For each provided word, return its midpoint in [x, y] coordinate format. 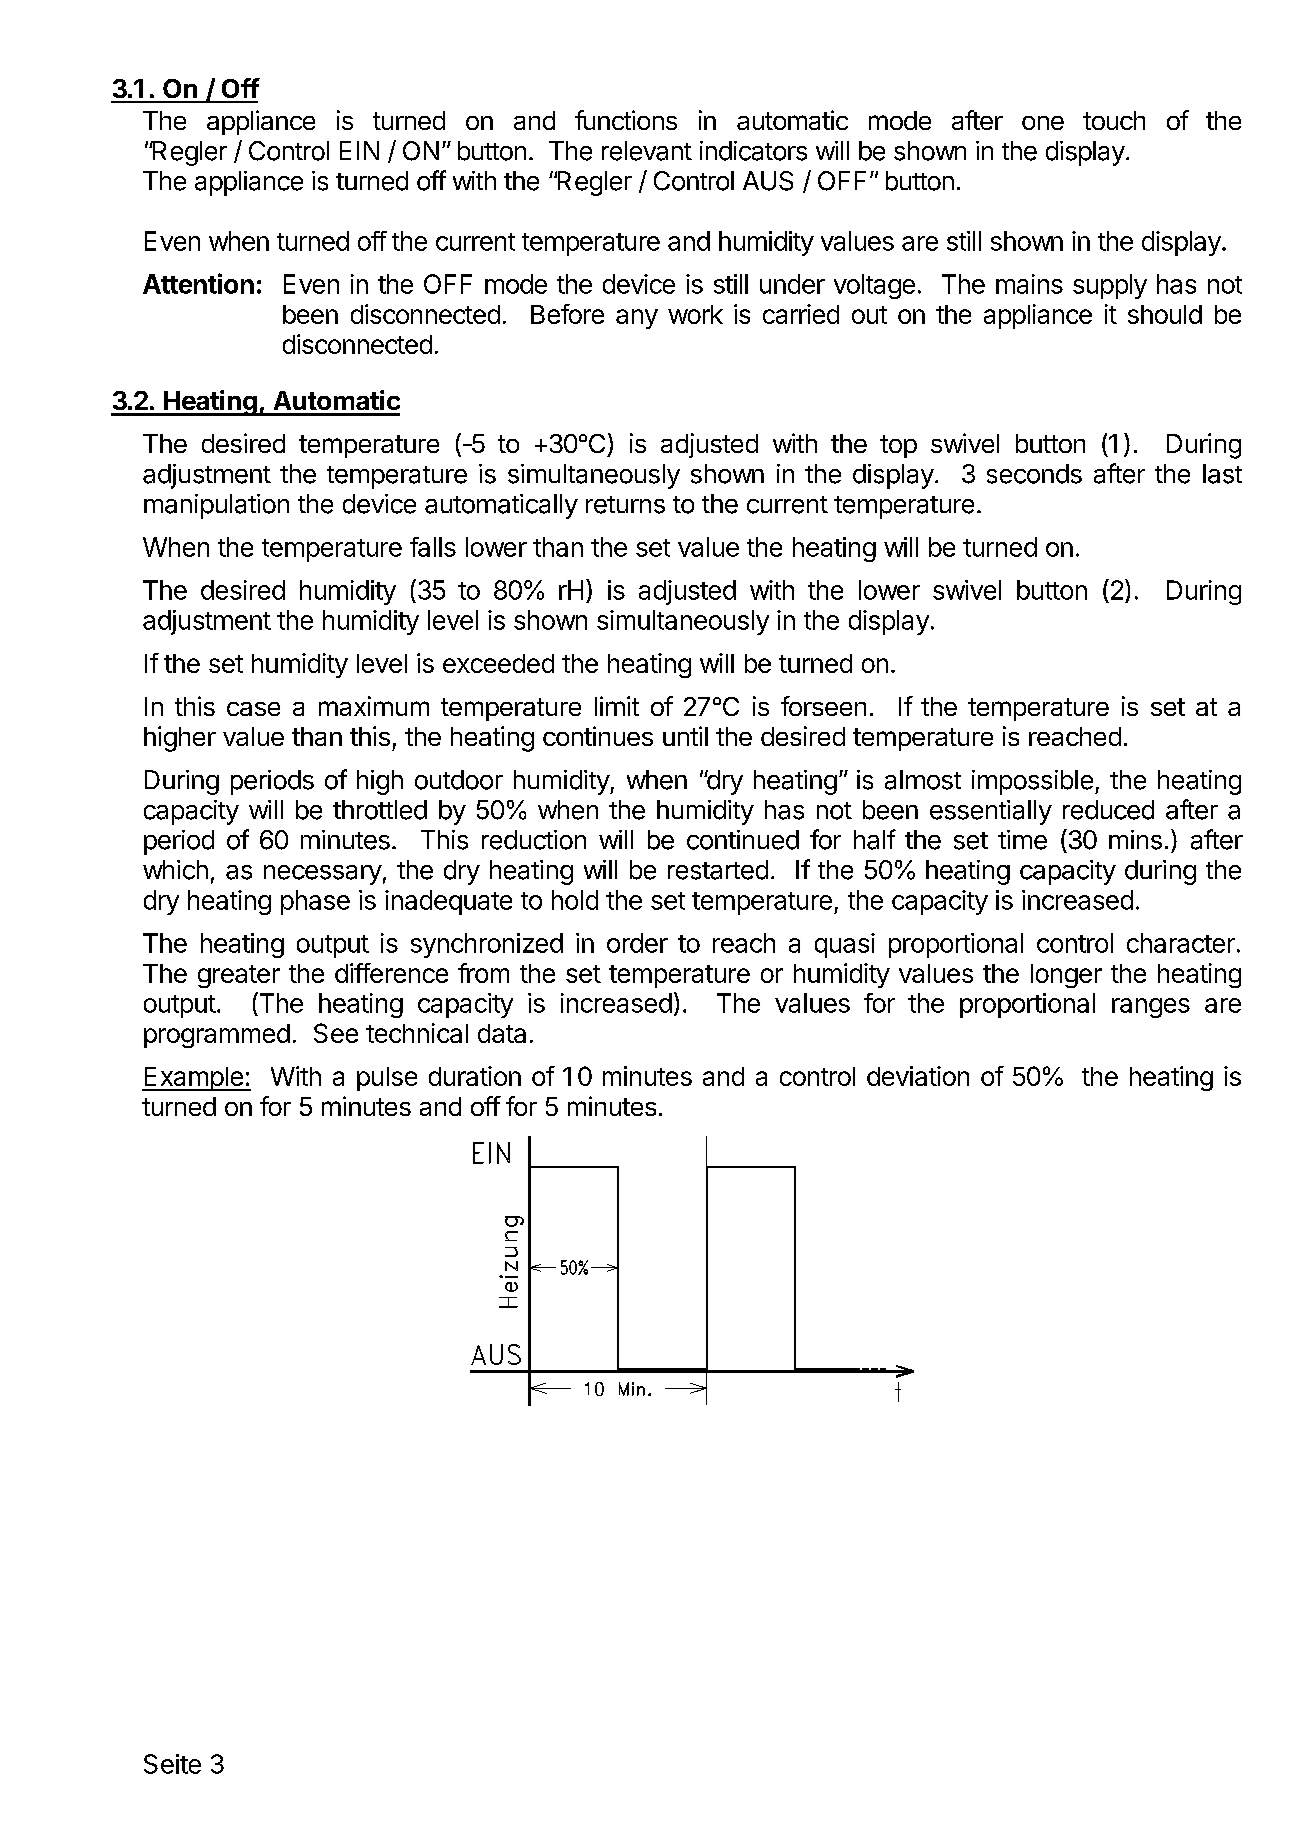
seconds [1034, 474]
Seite [172, 1764]
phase [315, 902]
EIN [359, 150]
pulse [387, 1079]
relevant [647, 151]
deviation [918, 1076]
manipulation [216, 506]
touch [1114, 120]
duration [475, 1076]
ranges [1151, 1008]
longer [1066, 976]
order [637, 943]
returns [625, 505]
